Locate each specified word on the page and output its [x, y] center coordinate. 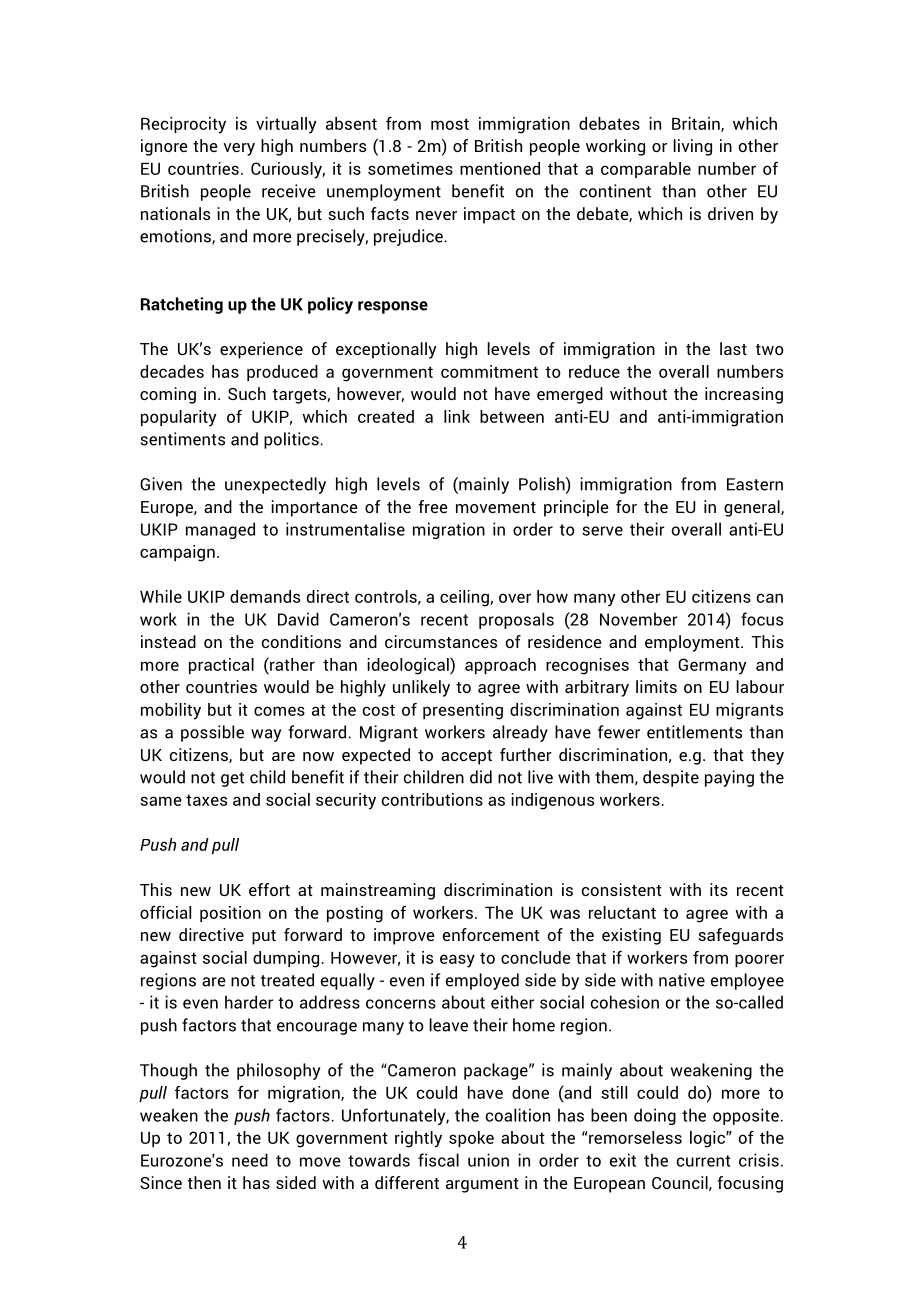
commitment [489, 371]
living [692, 147]
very [239, 149]
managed [220, 530]
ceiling [465, 598]
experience [261, 350]
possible [212, 733]
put [264, 937]
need [250, 1160]
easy [457, 961]
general [753, 508]
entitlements [694, 732]
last [733, 348]
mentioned [500, 168]
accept [466, 757]
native [682, 980]
